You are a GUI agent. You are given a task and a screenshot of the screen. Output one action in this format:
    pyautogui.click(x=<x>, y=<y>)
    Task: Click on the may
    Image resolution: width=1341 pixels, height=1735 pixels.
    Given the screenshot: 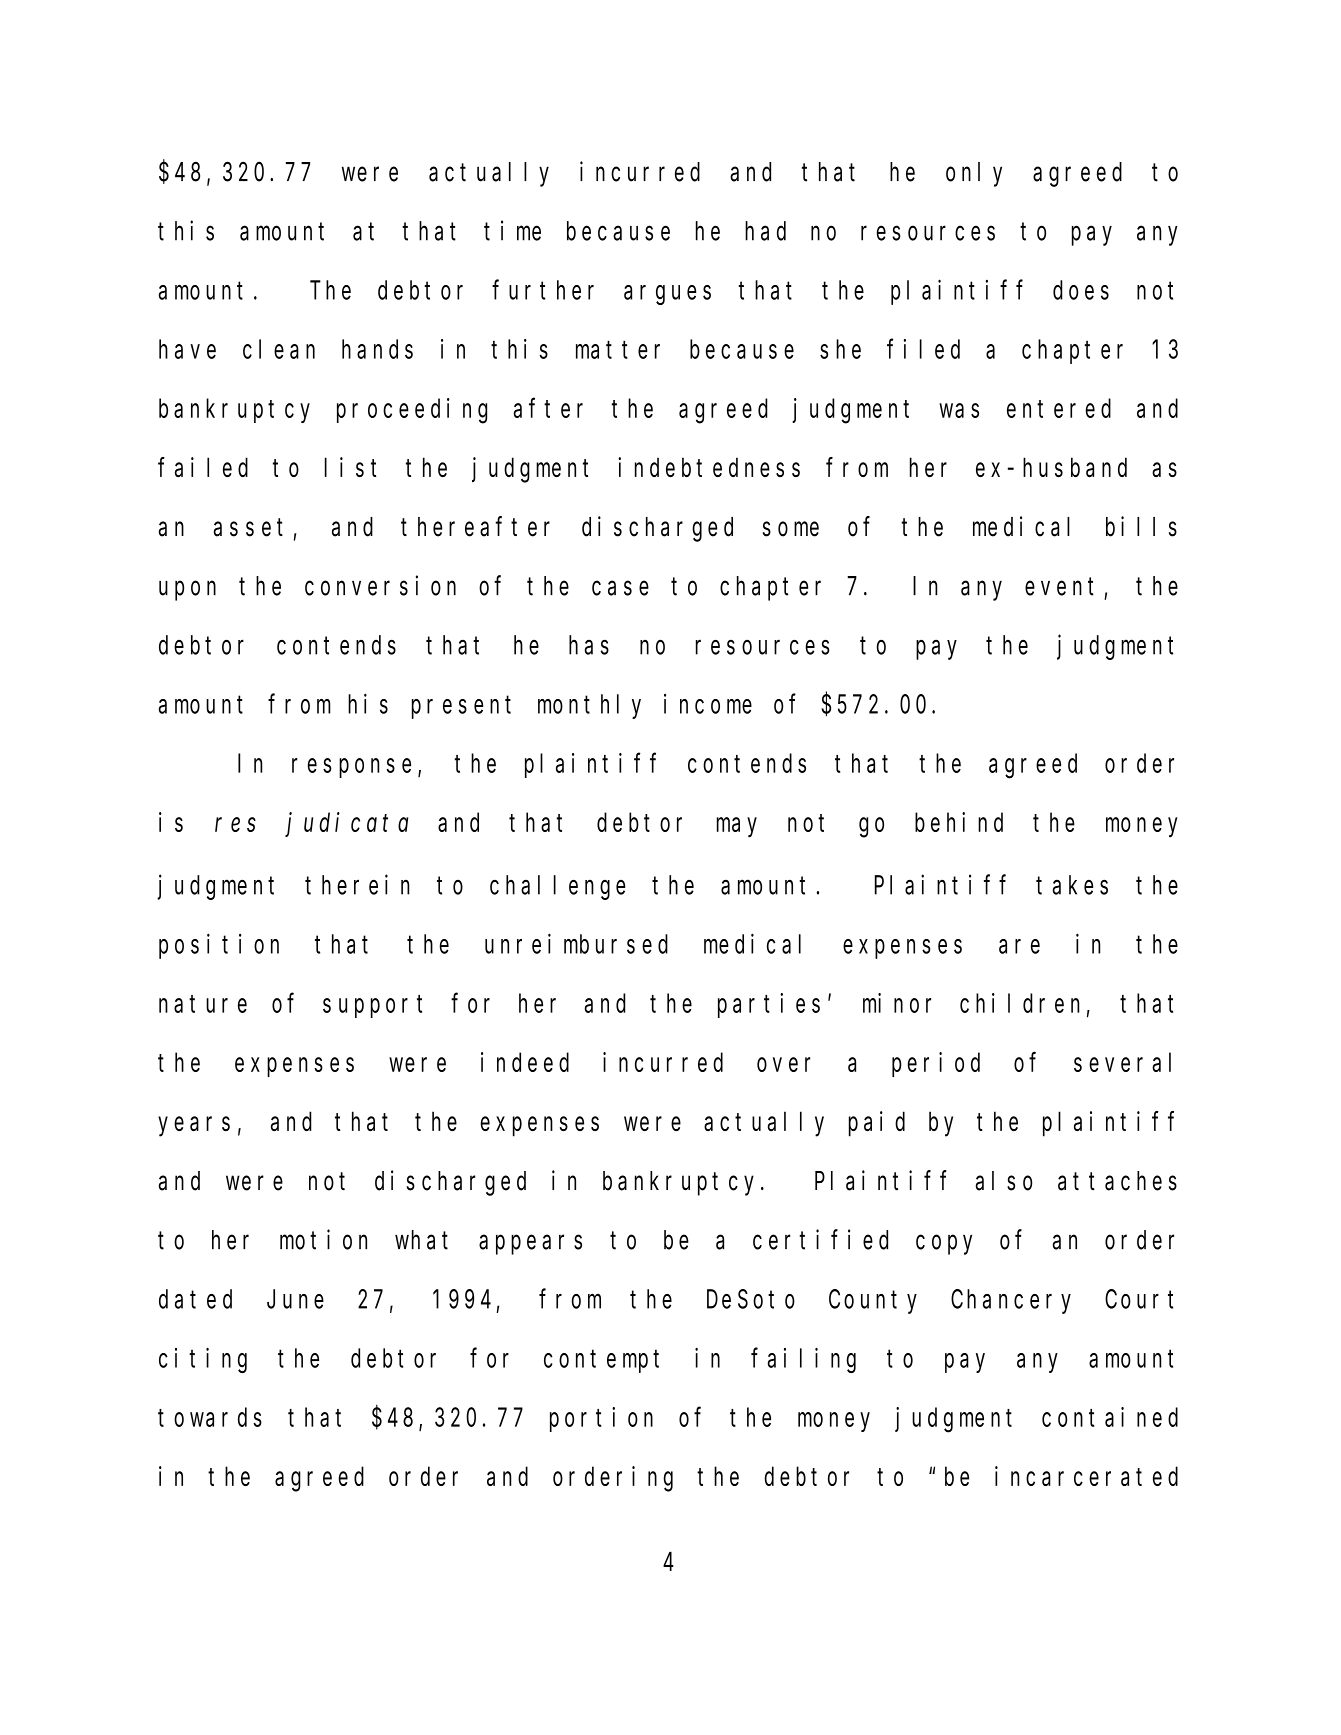 What is the action you would take?
    pyautogui.click(x=737, y=828)
